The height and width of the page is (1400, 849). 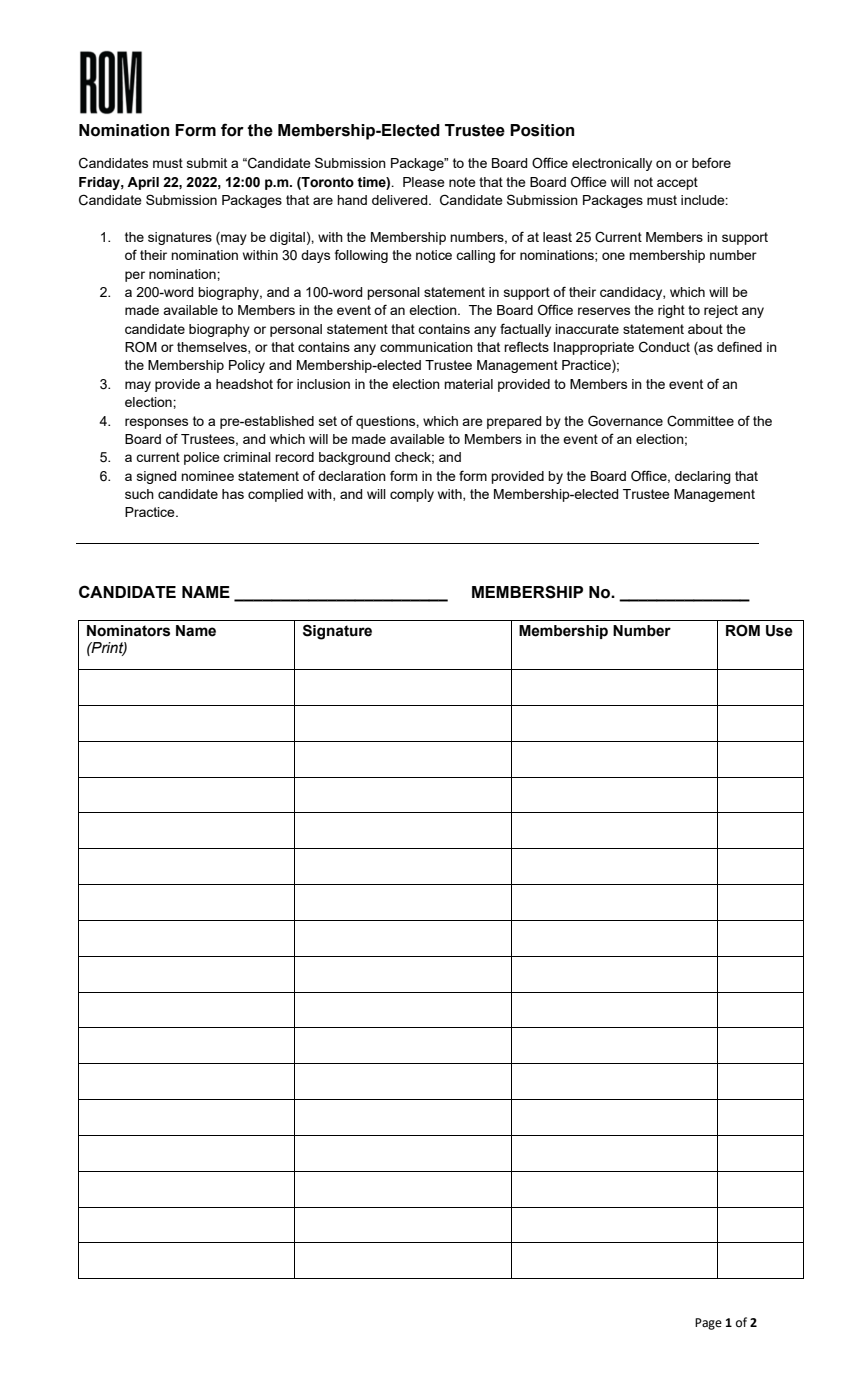 I want to click on Use, so click(x=779, y=631).
